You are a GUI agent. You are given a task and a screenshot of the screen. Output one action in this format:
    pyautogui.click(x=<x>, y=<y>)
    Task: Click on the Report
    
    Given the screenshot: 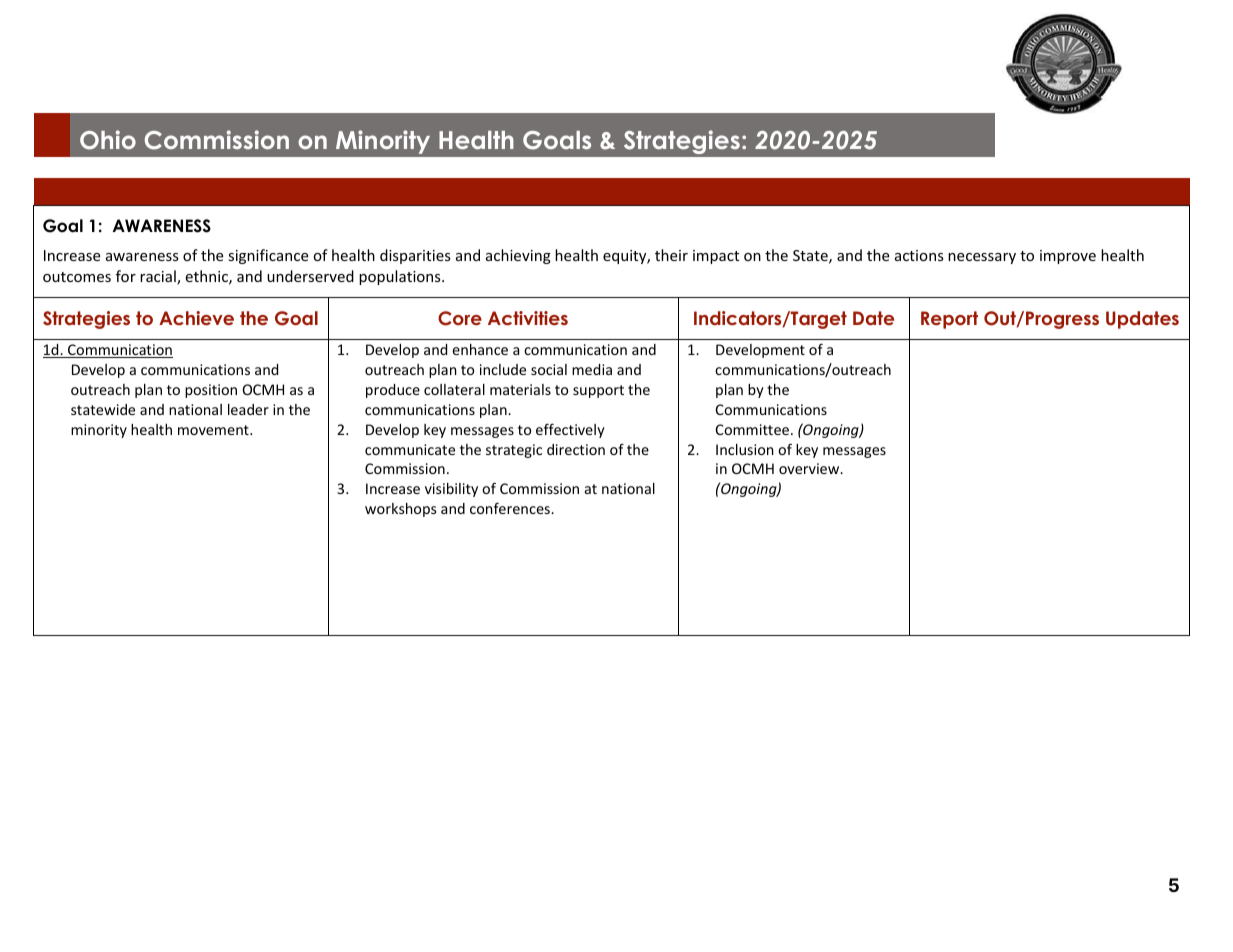 What is the action you would take?
    pyautogui.click(x=949, y=320)
